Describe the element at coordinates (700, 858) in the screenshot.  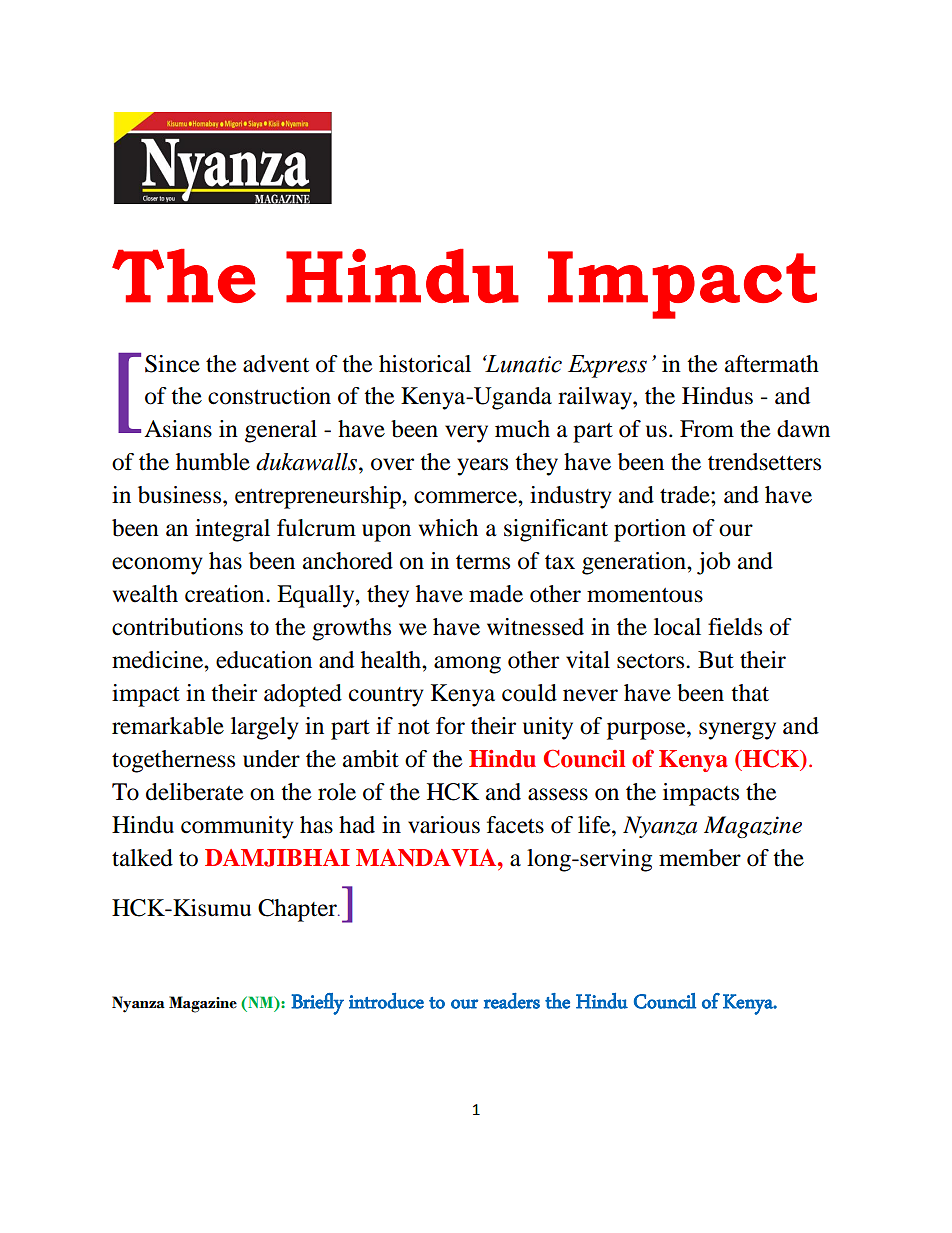
I see `member` at that location.
